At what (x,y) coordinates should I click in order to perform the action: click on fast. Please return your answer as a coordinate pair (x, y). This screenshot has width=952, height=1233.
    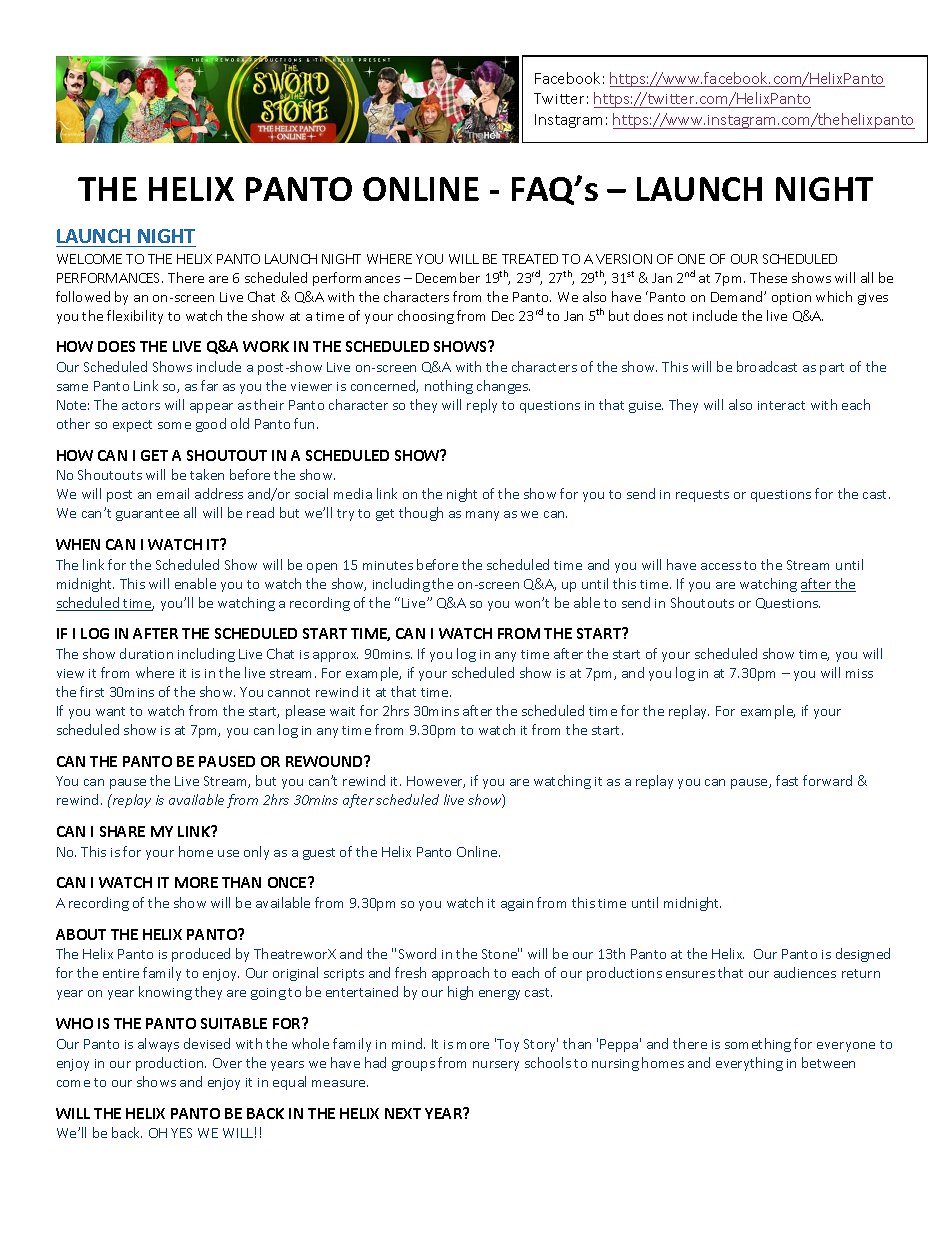
    Looking at the image, I should click on (787, 780).
